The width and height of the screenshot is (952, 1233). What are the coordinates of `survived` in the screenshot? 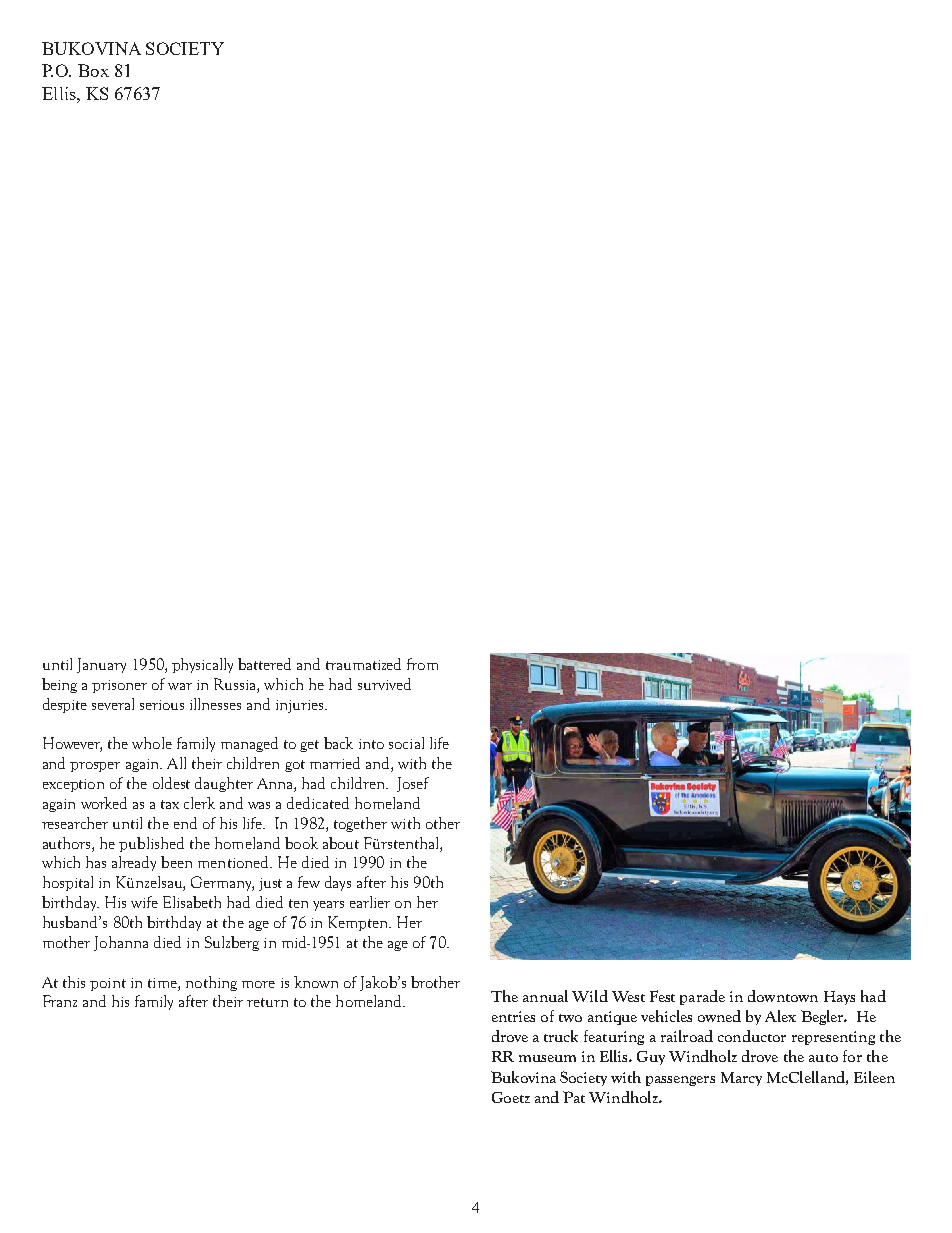 It's located at (384, 684).
